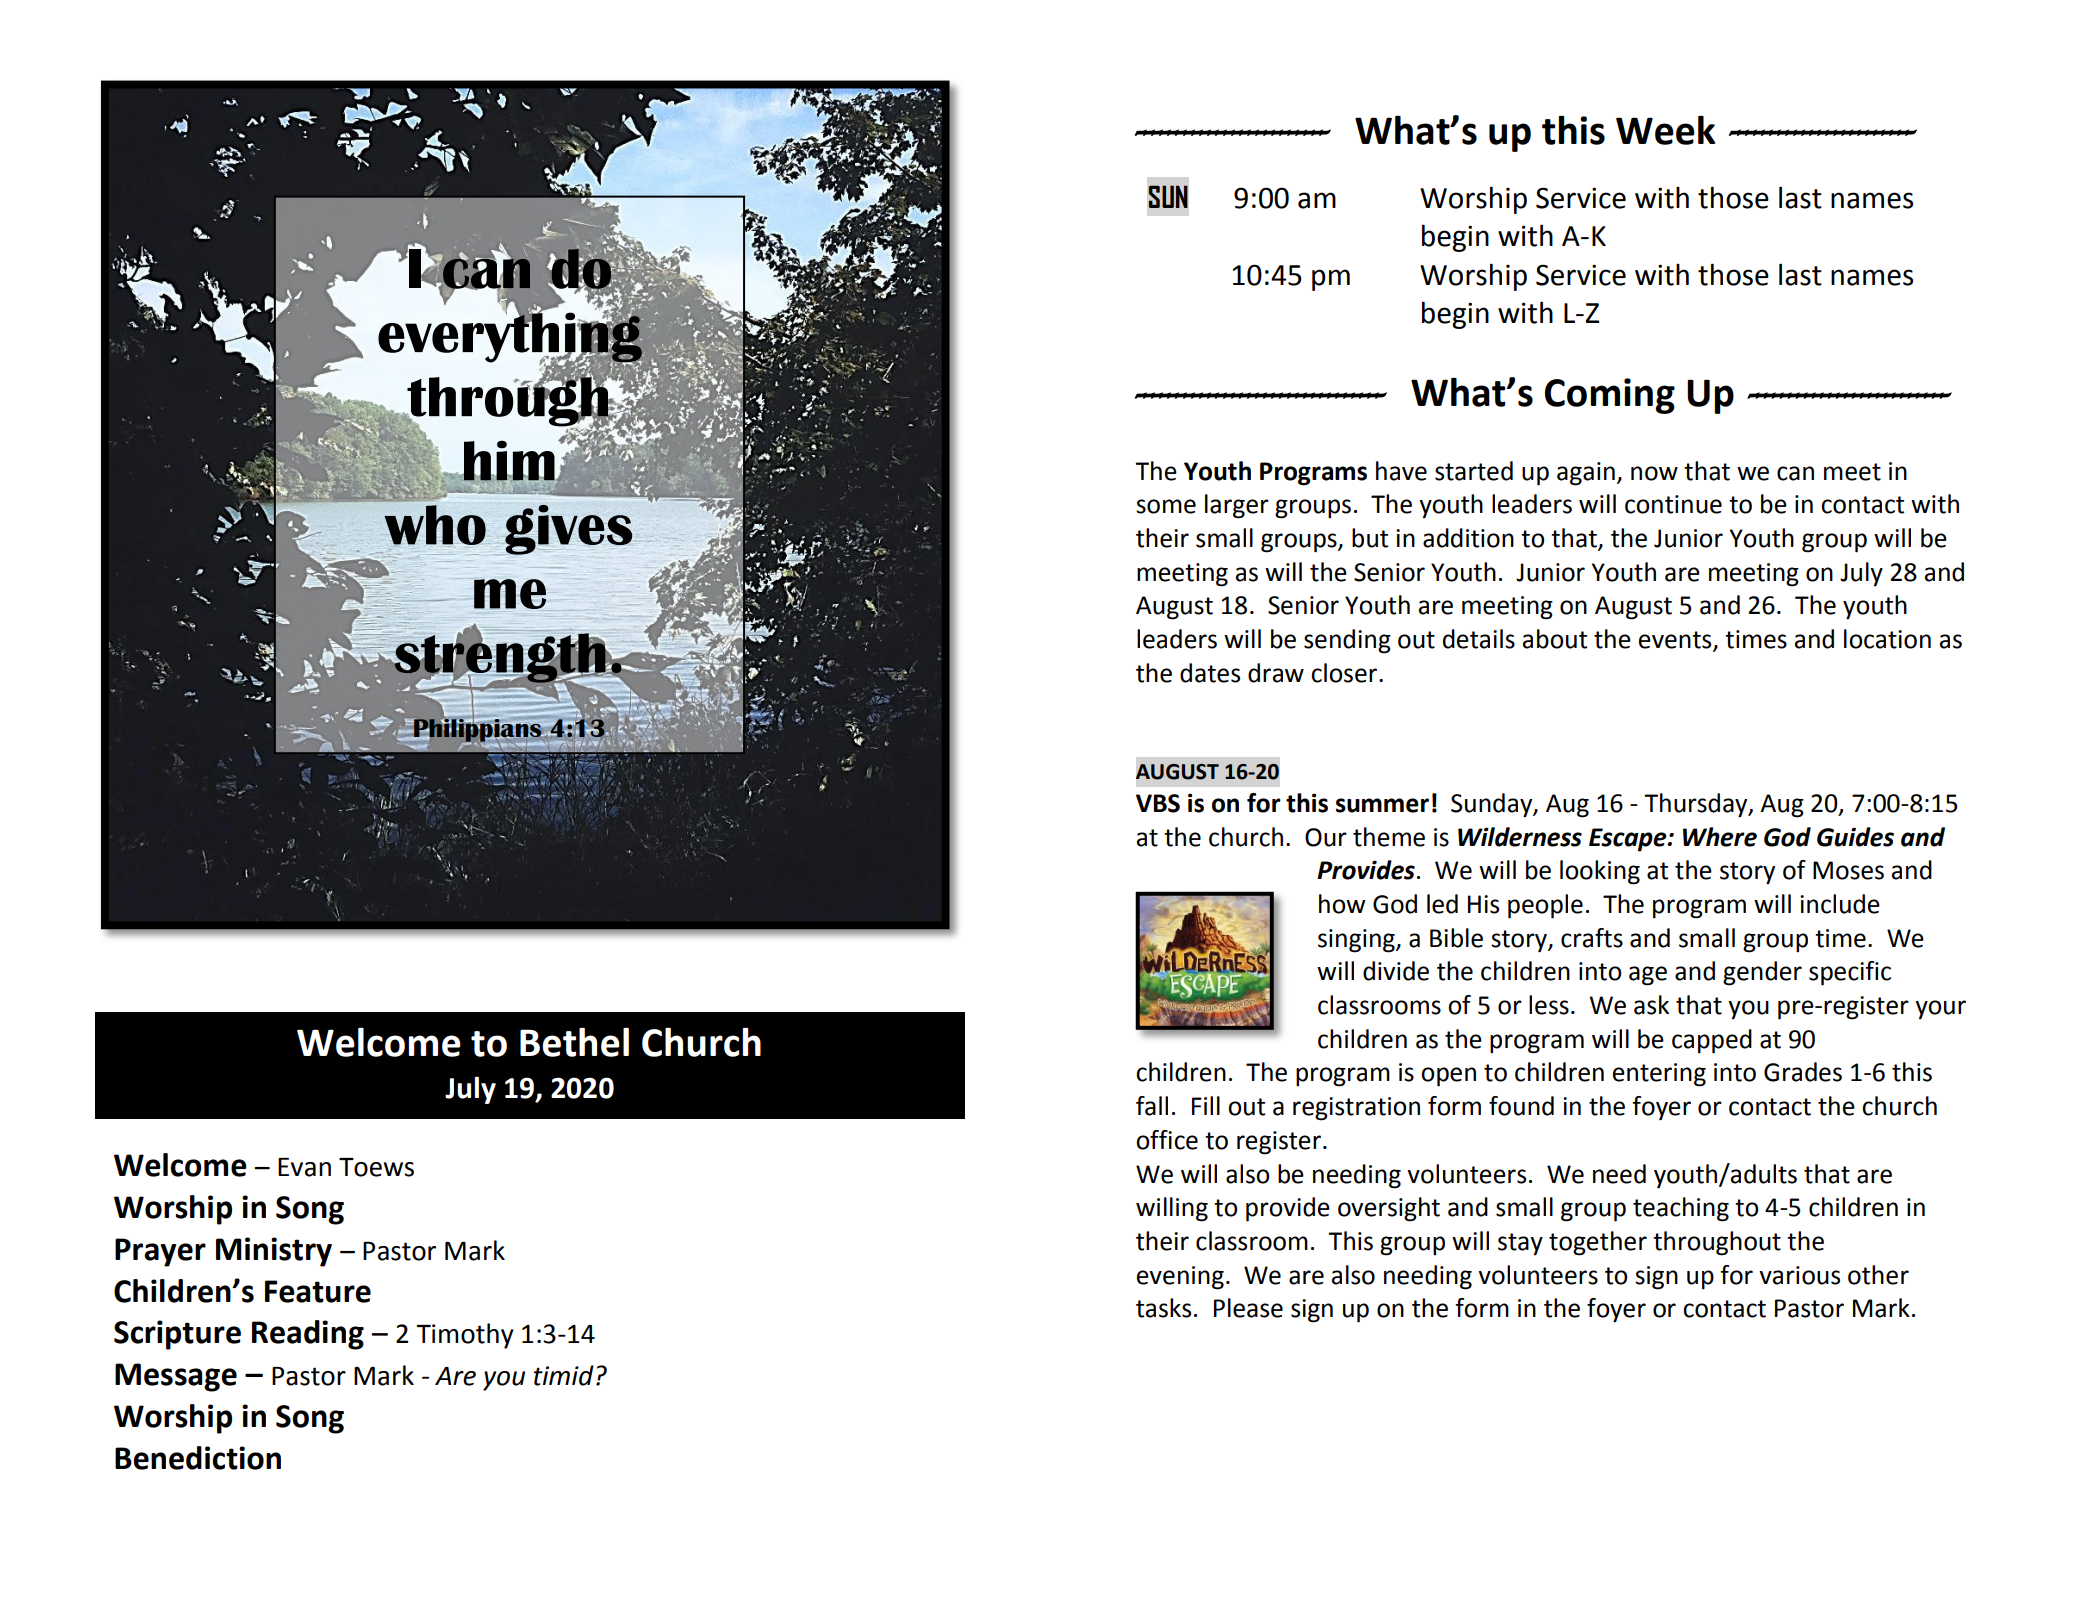 The width and height of the screenshot is (2082, 1609). I want to click on VBS, so click(1158, 803).
